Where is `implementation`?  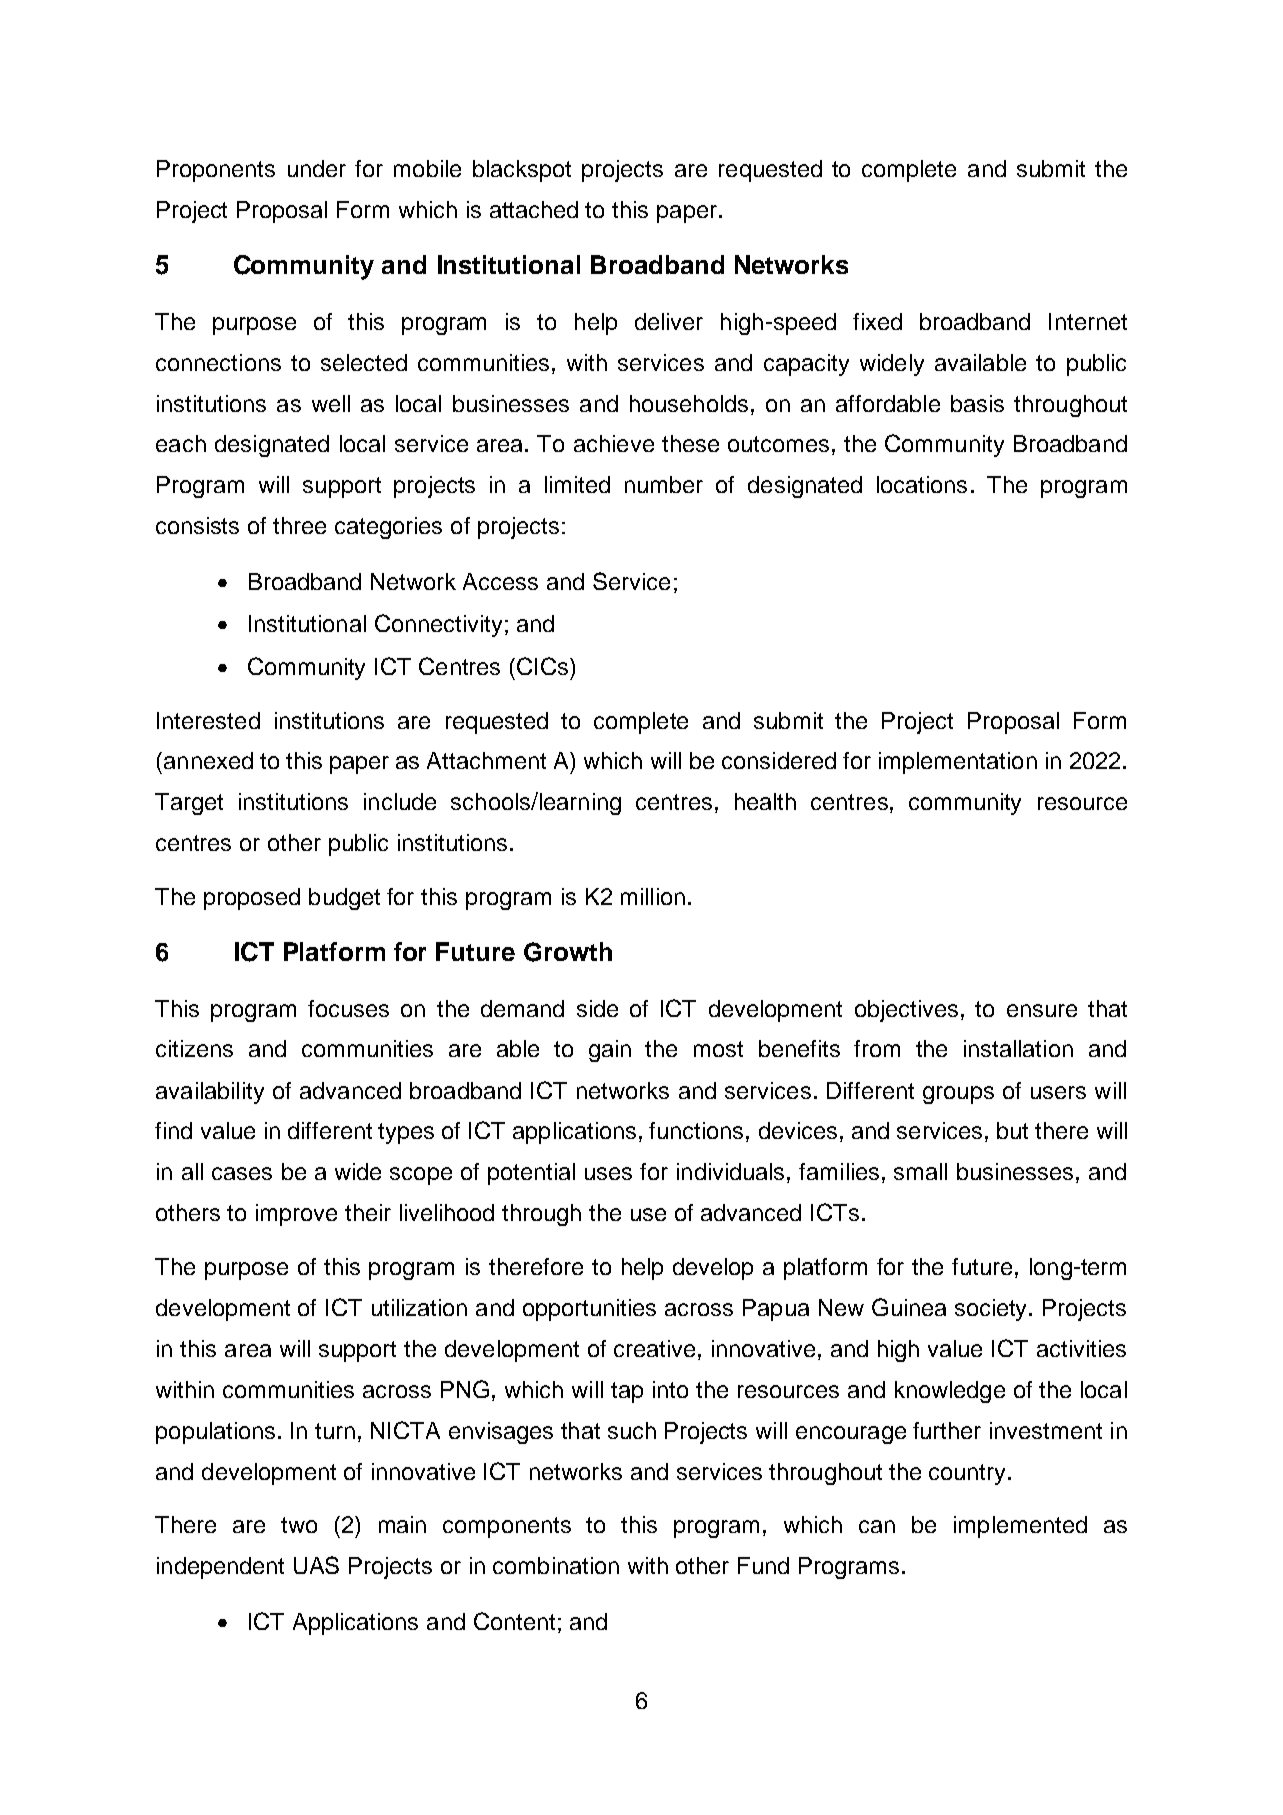 implementation is located at coordinates (958, 763).
